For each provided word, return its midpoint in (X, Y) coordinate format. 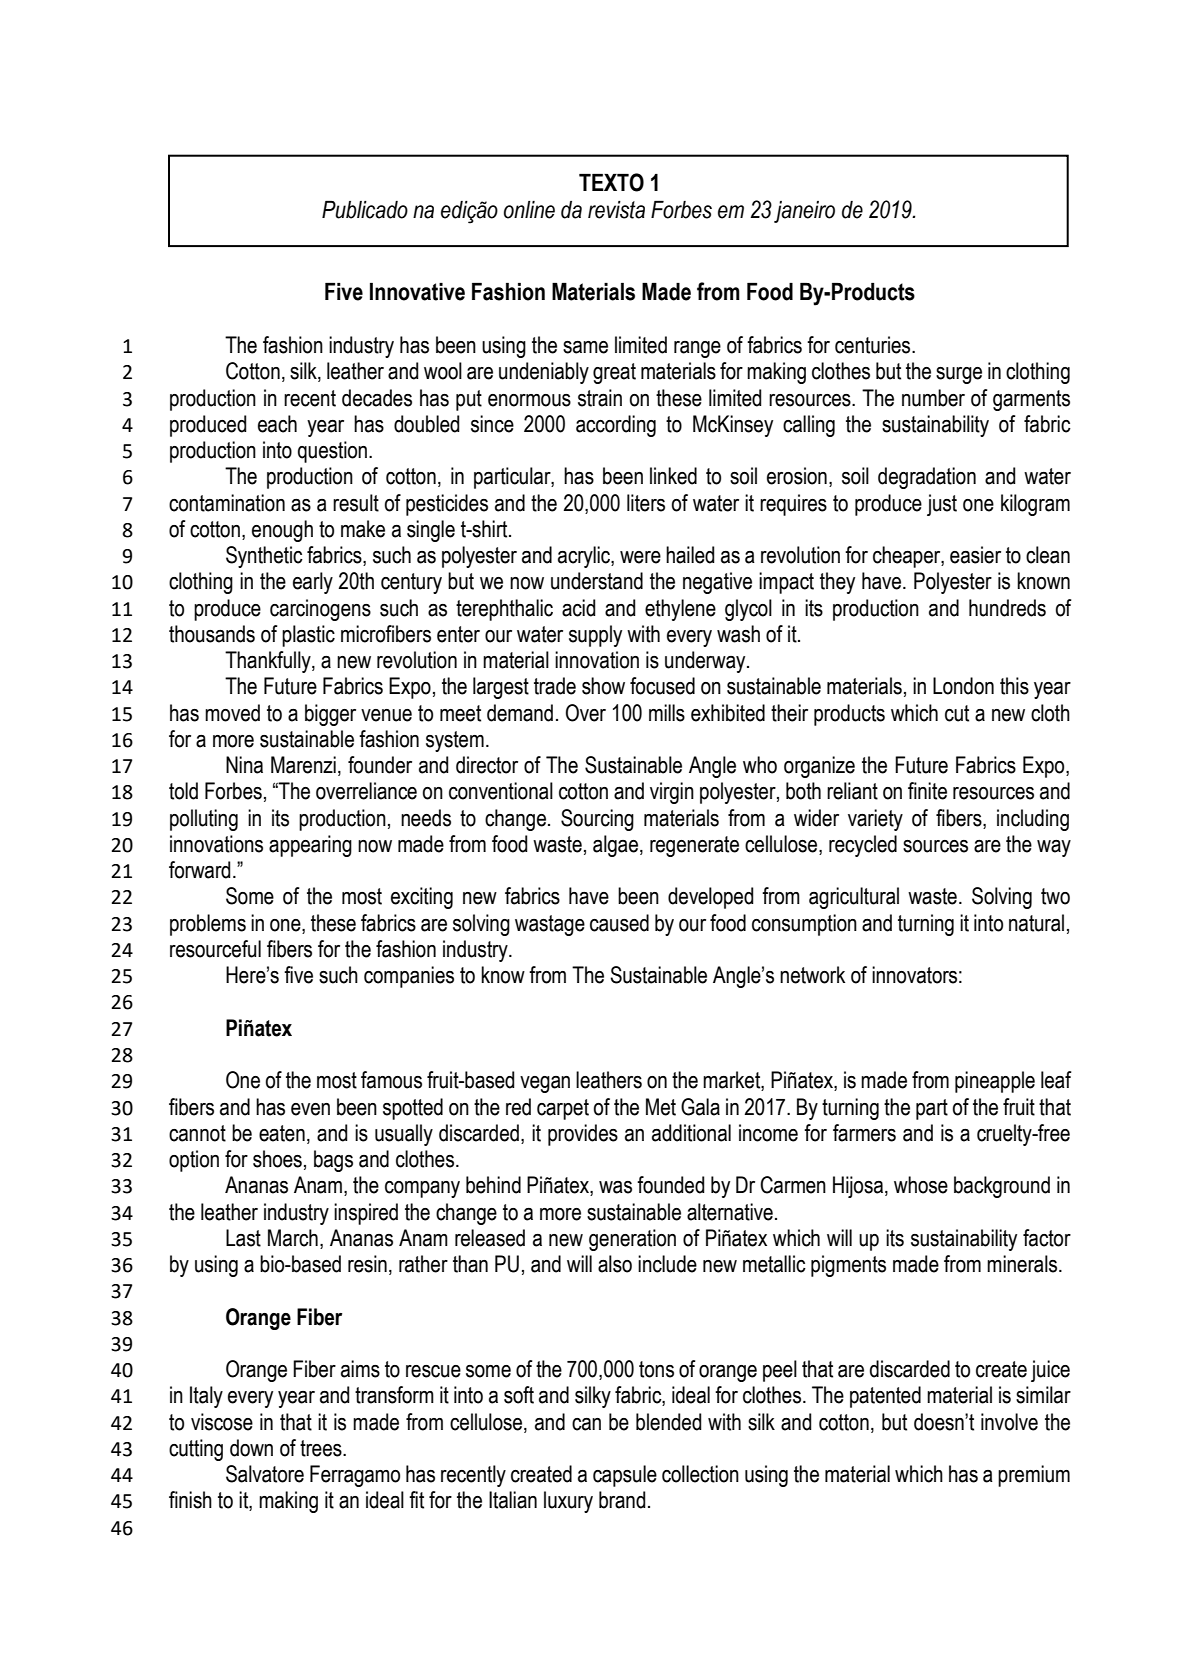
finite (927, 791)
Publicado (365, 210)
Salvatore (265, 1474)
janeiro (804, 212)
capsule (625, 1476)
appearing (310, 846)
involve (1009, 1422)
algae (615, 846)
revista (616, 210)
